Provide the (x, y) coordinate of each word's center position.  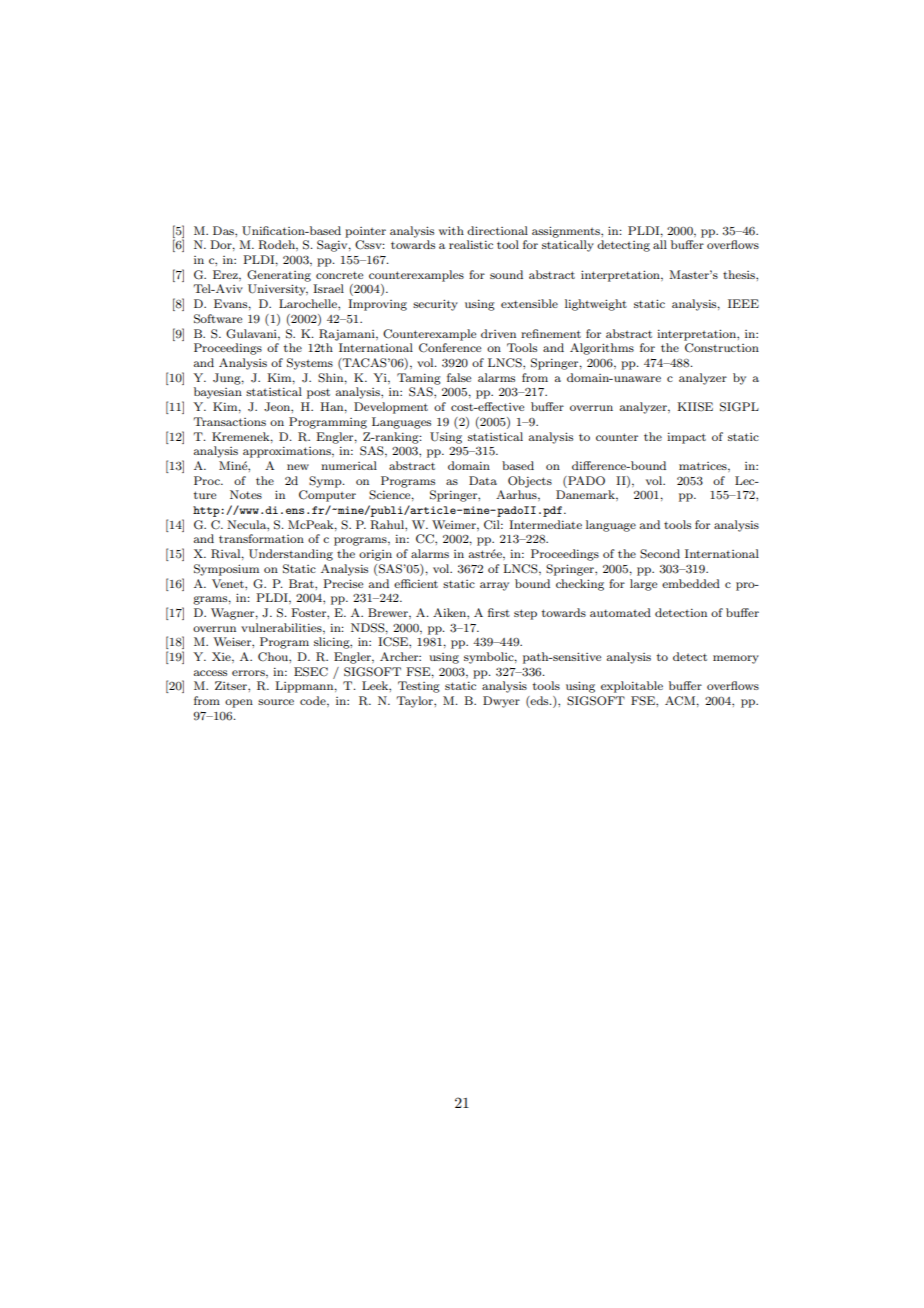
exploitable (632, 687)
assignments (567, 232)
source (276, 702)
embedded (691, 583)
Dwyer (501, 702)
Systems (310, 364)
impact (686, 438)
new (298, 467)
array (494, 586)
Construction (722, 348)
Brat (302, 583)
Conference (450, 348)
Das (224, 230)
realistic (471, 244)
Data (483, 480)
